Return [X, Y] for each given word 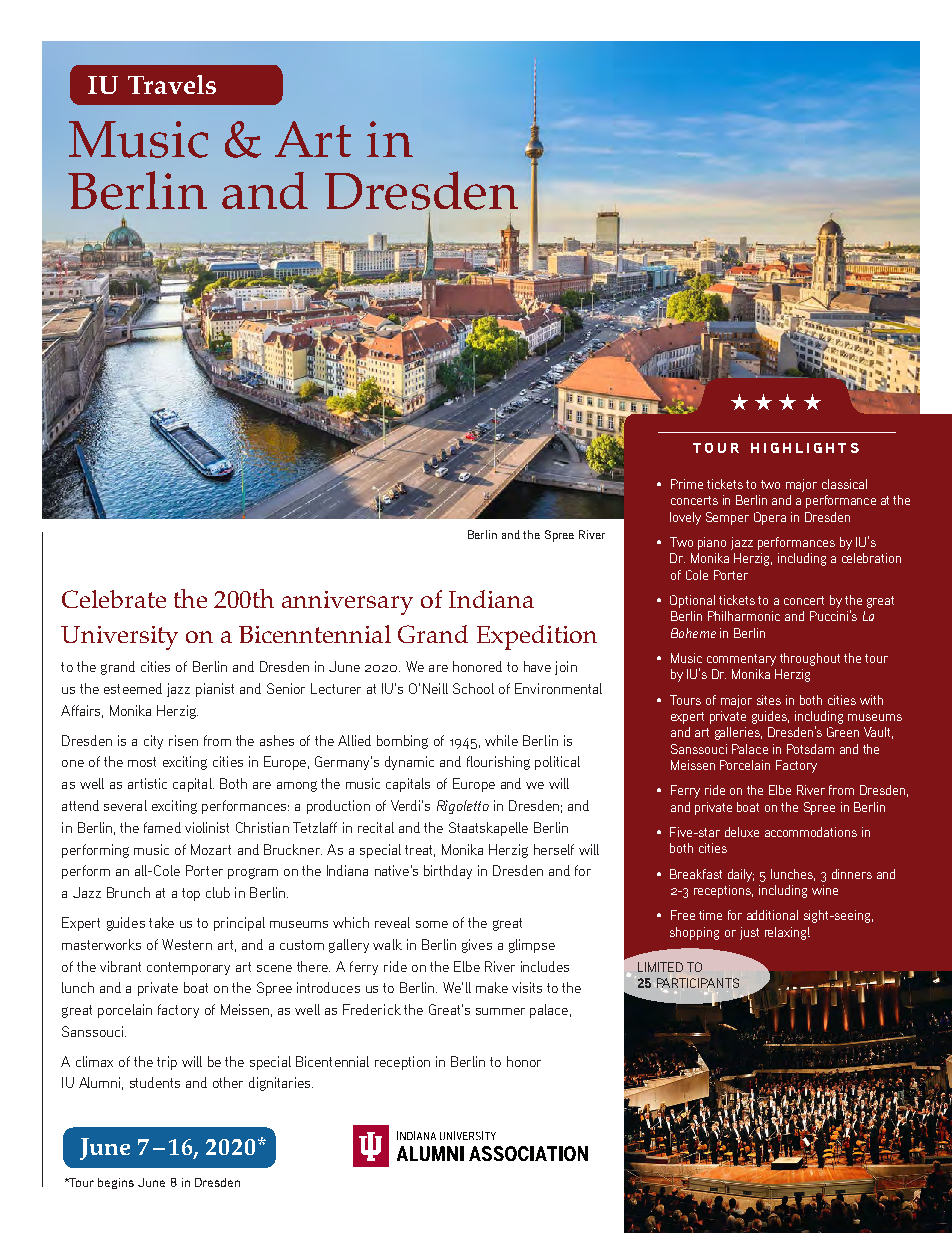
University [119, 638]
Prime [687, 484]
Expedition [537, 637]
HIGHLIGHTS [805, 448]
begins [116, 1183]
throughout [810, 659]
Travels [172, 84]
